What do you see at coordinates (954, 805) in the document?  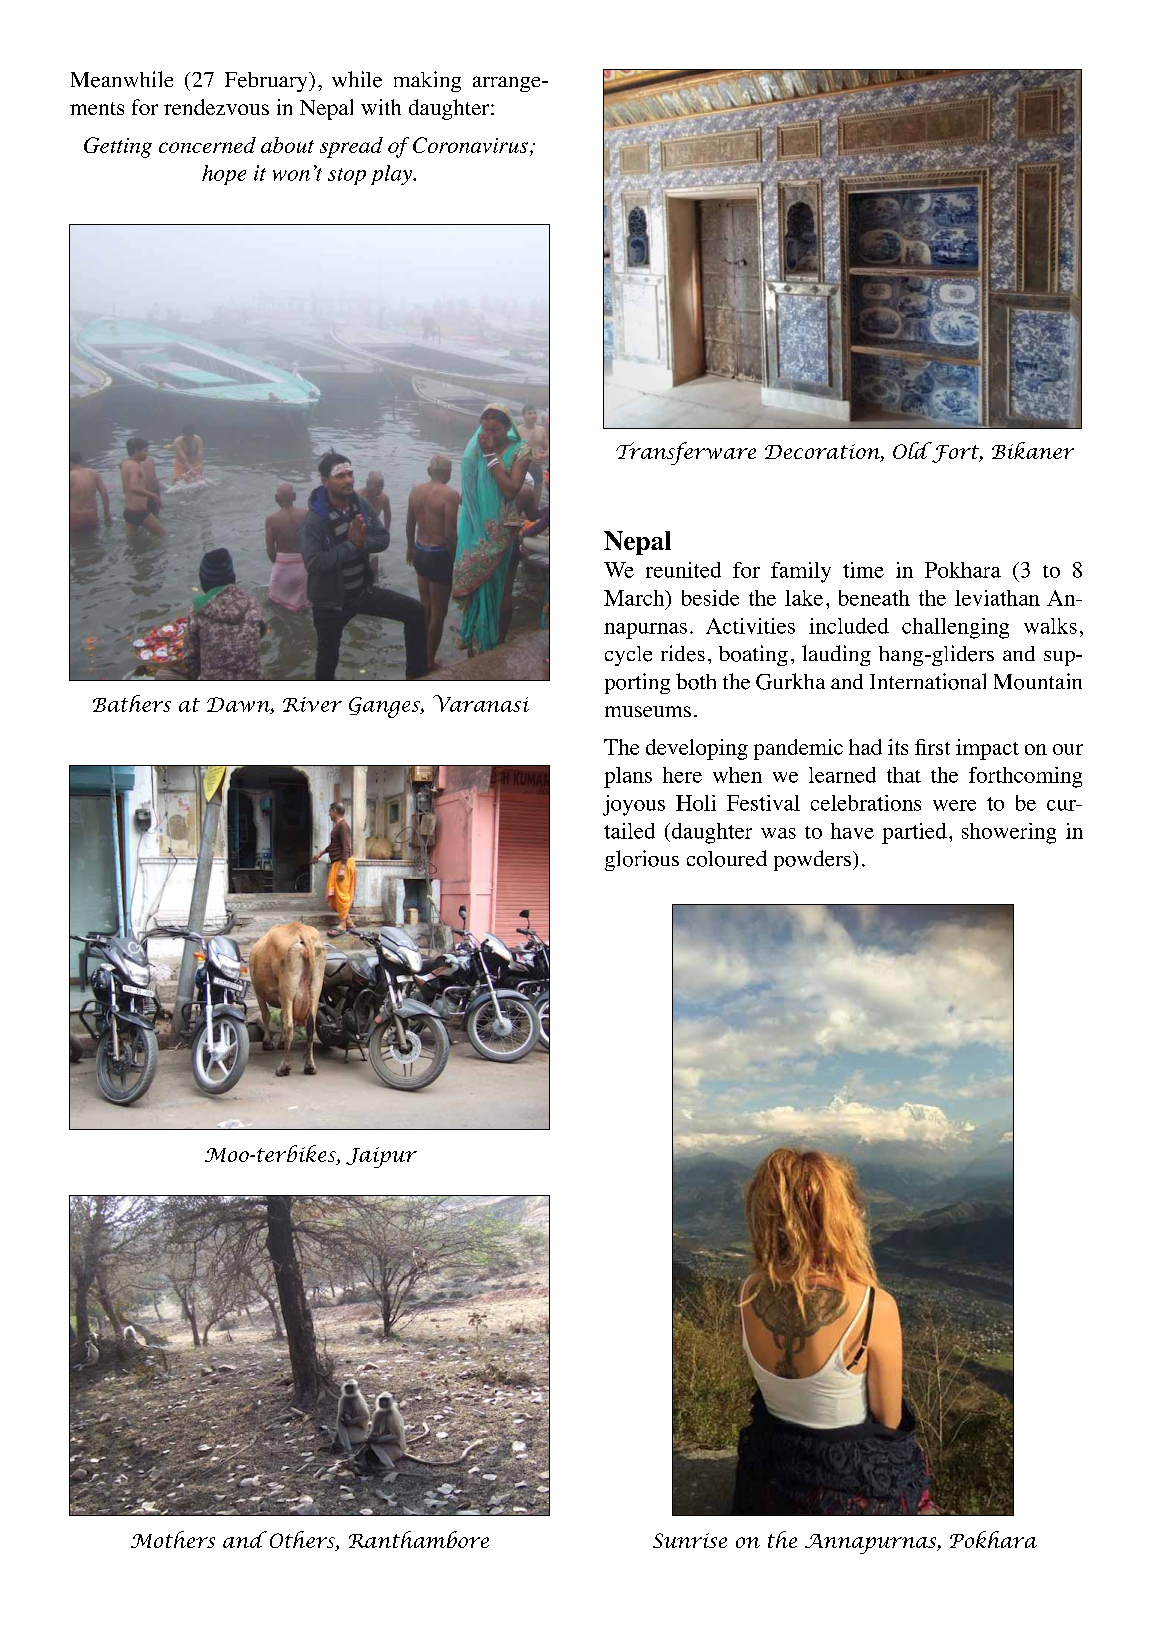 I see `were` at bounding box center [954, 805].
